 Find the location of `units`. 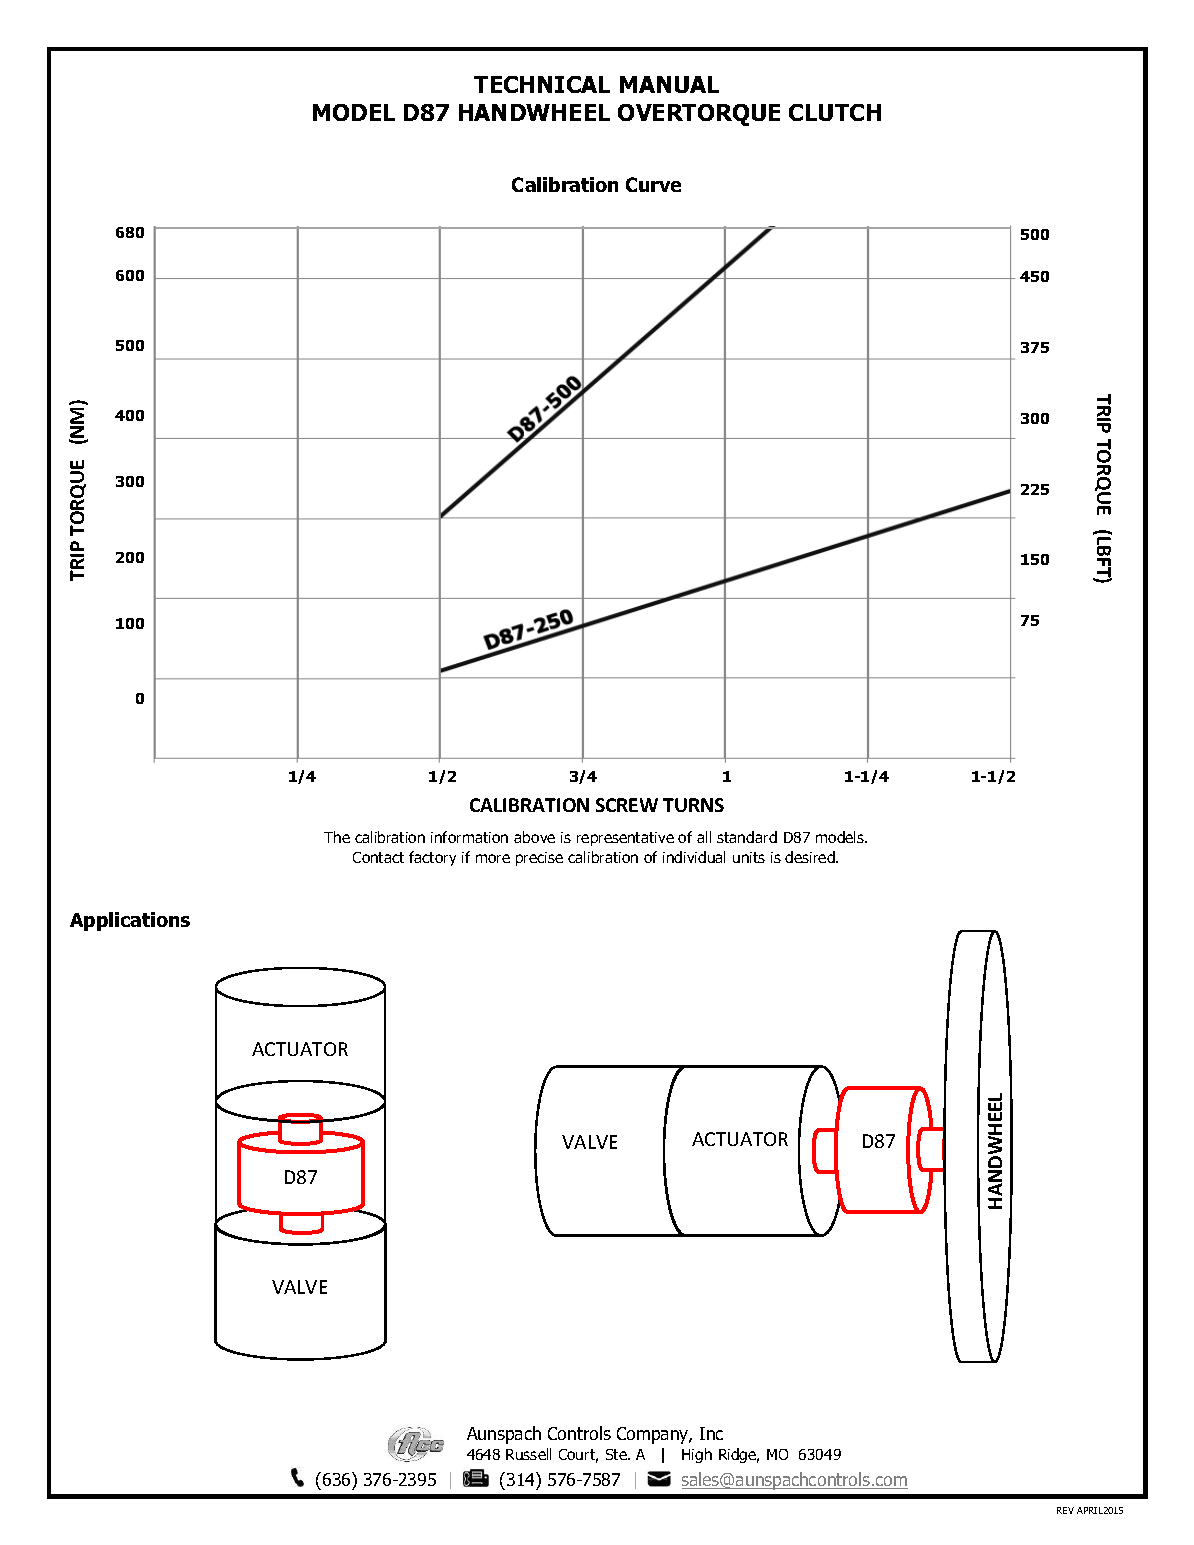

units is located at coordinates (749, 857).
